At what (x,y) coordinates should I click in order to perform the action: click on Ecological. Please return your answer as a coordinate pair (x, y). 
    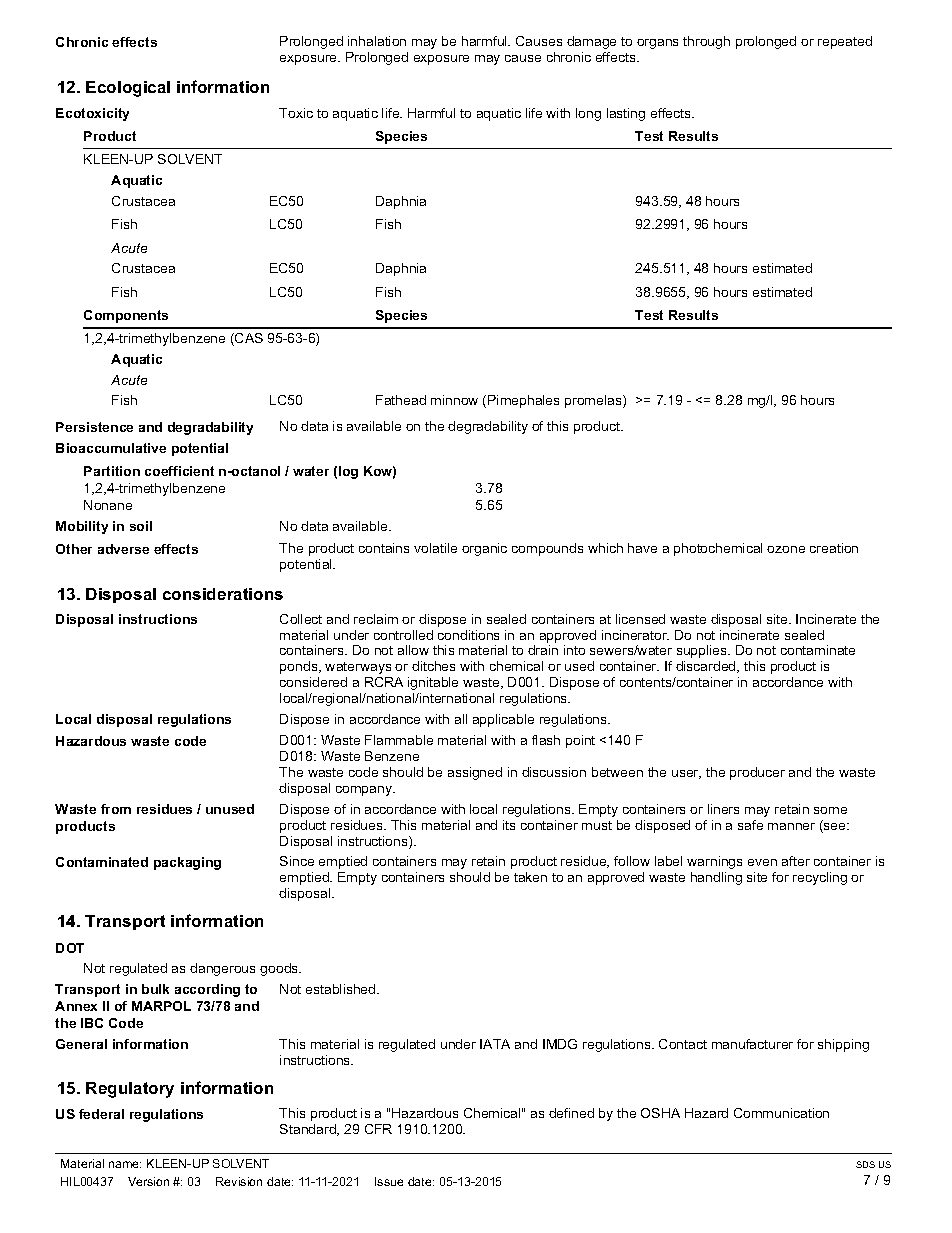
    Looking at the image, I should click on (128, 89).
